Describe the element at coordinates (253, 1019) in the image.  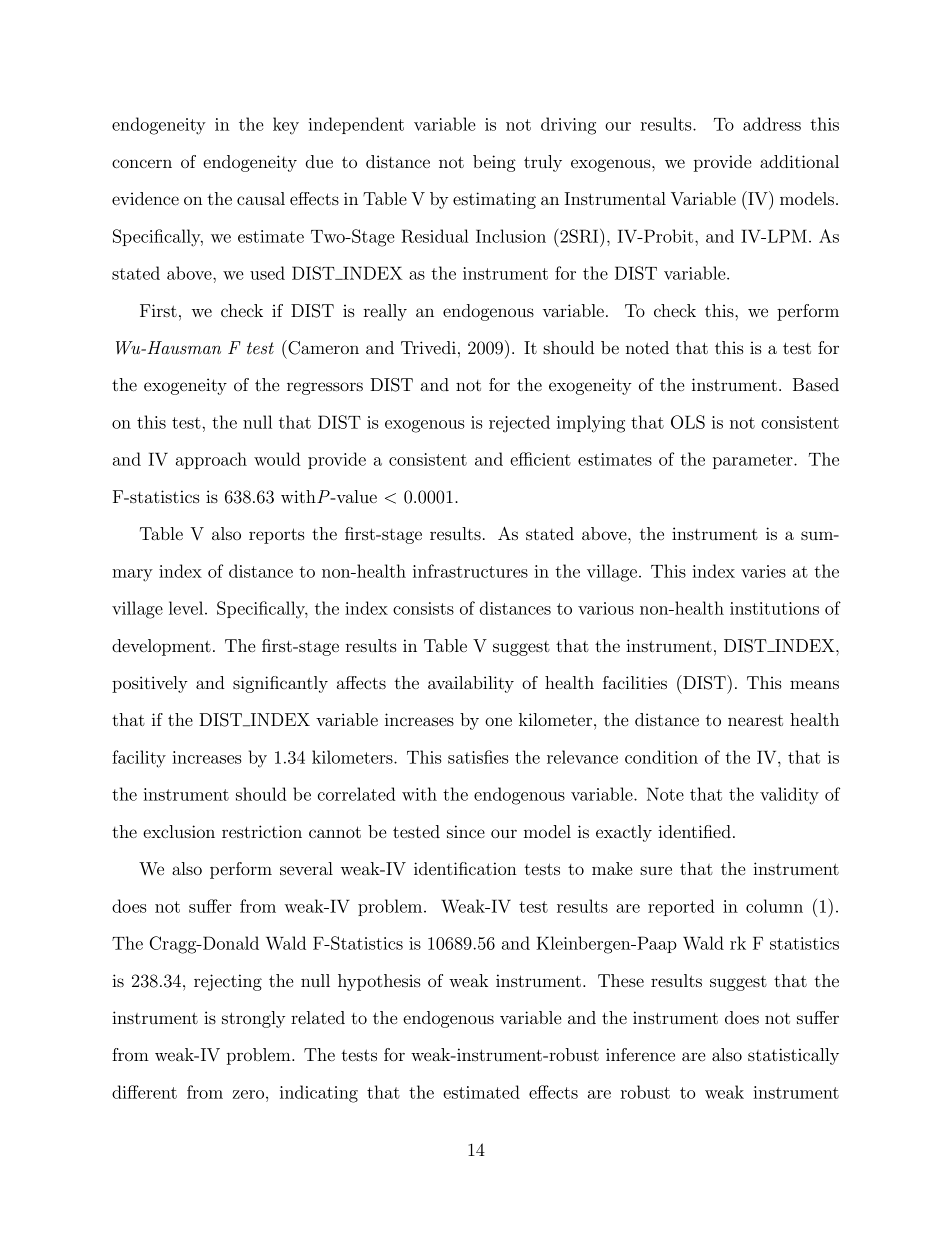
I see `strongly` at that location.
